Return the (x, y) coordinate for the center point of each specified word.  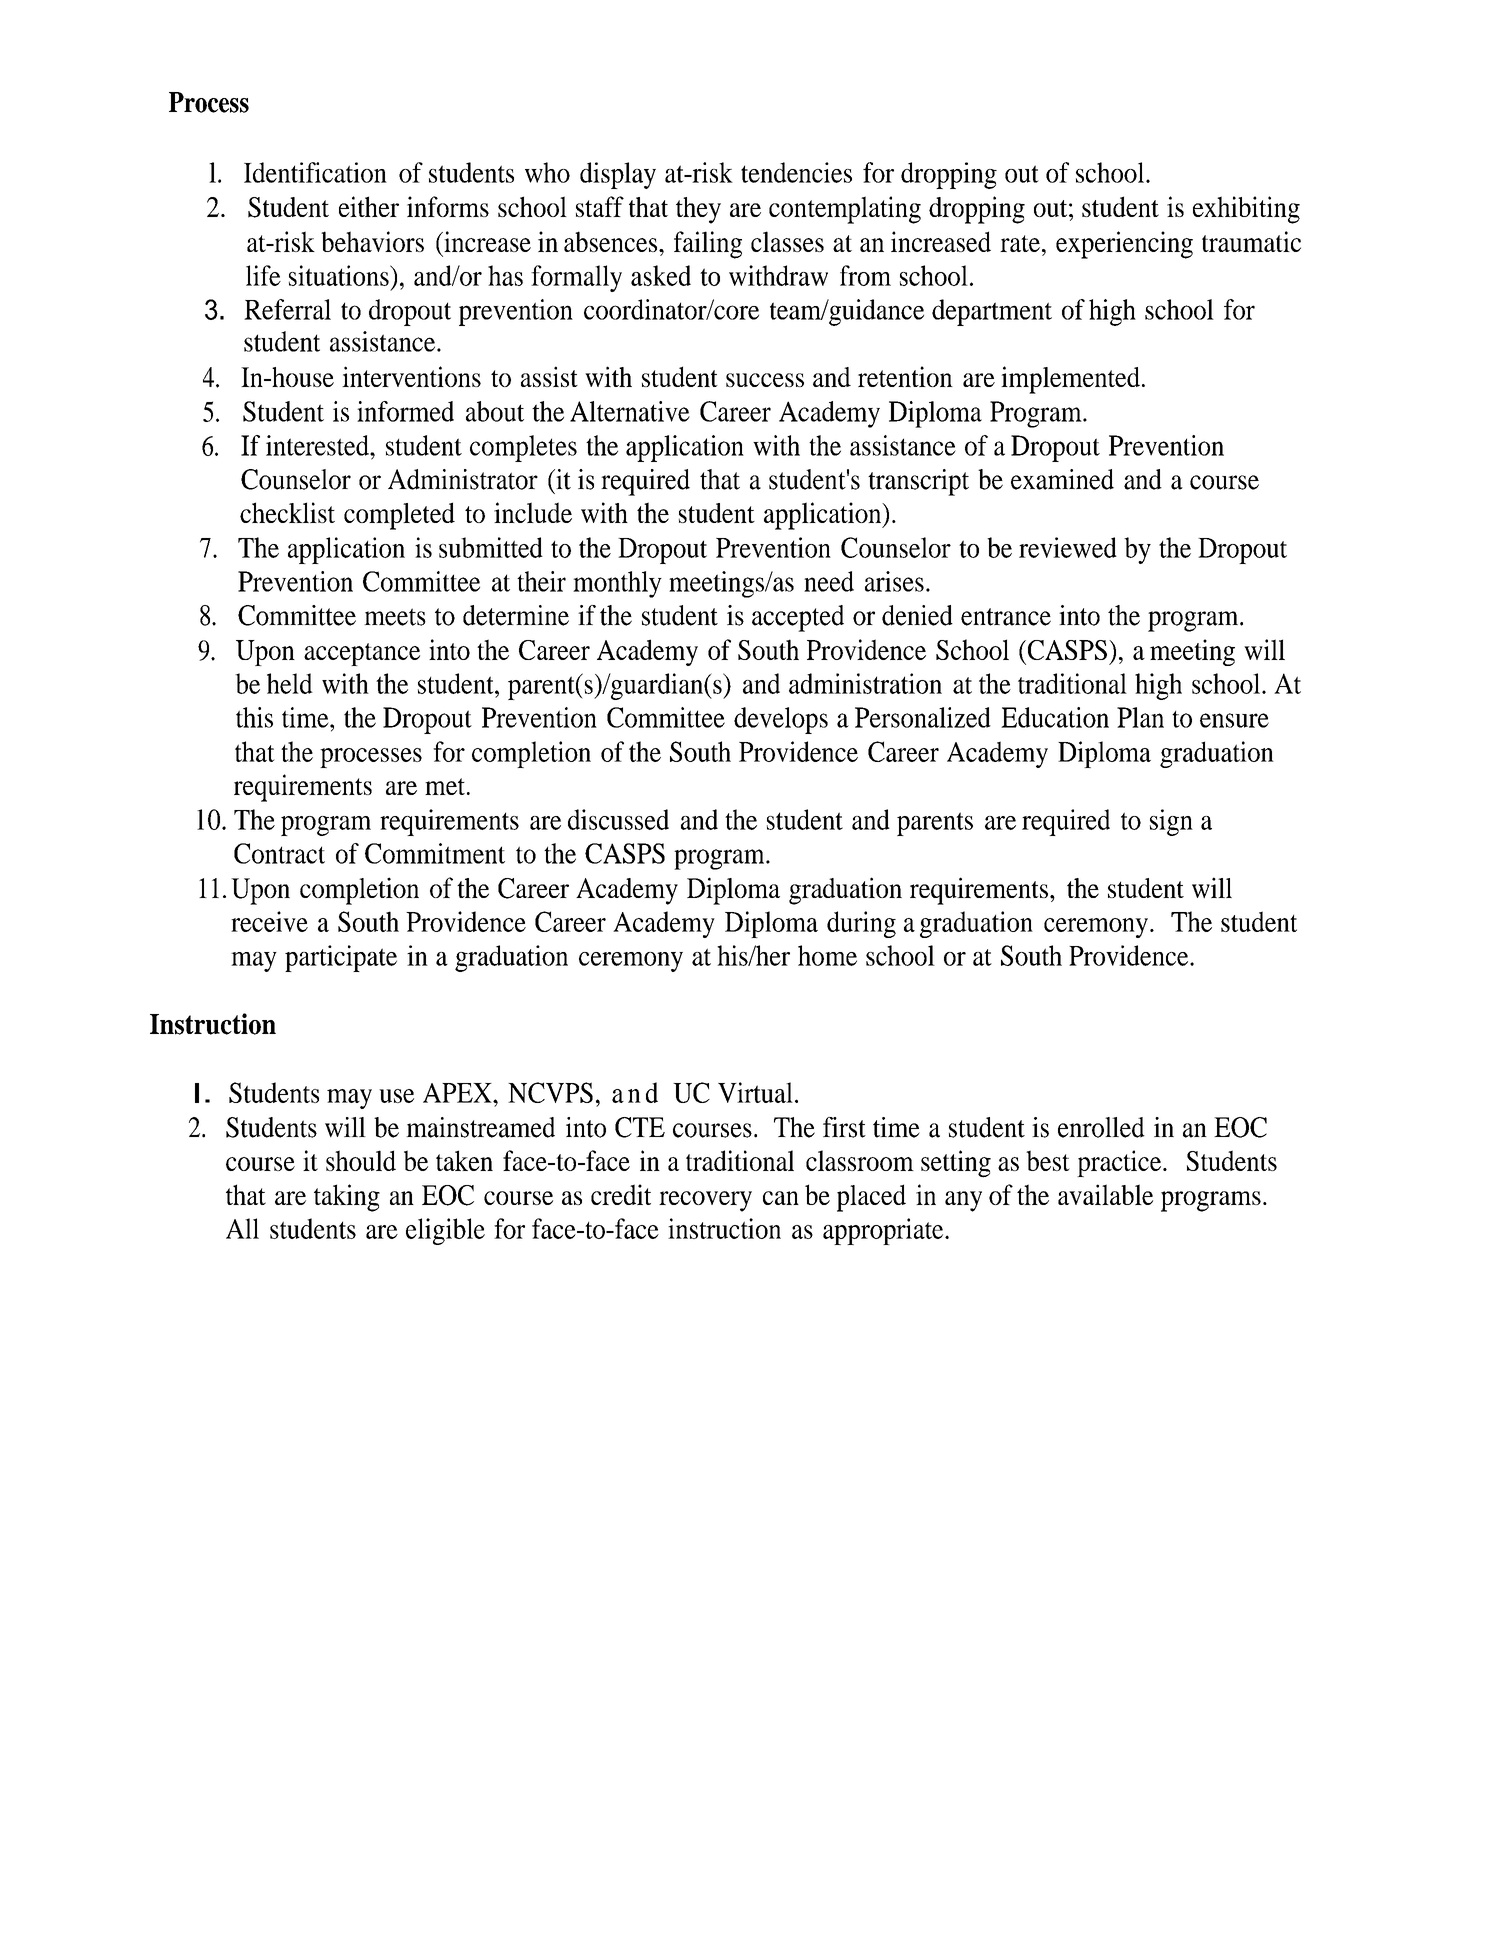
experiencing (1124, 245)
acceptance (362, 654)
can (781, 1198)
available (1105, 1194)
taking (347, 1198)
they (698, 210)
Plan (1140, 717)
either (369, 206)
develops (781, 720)
